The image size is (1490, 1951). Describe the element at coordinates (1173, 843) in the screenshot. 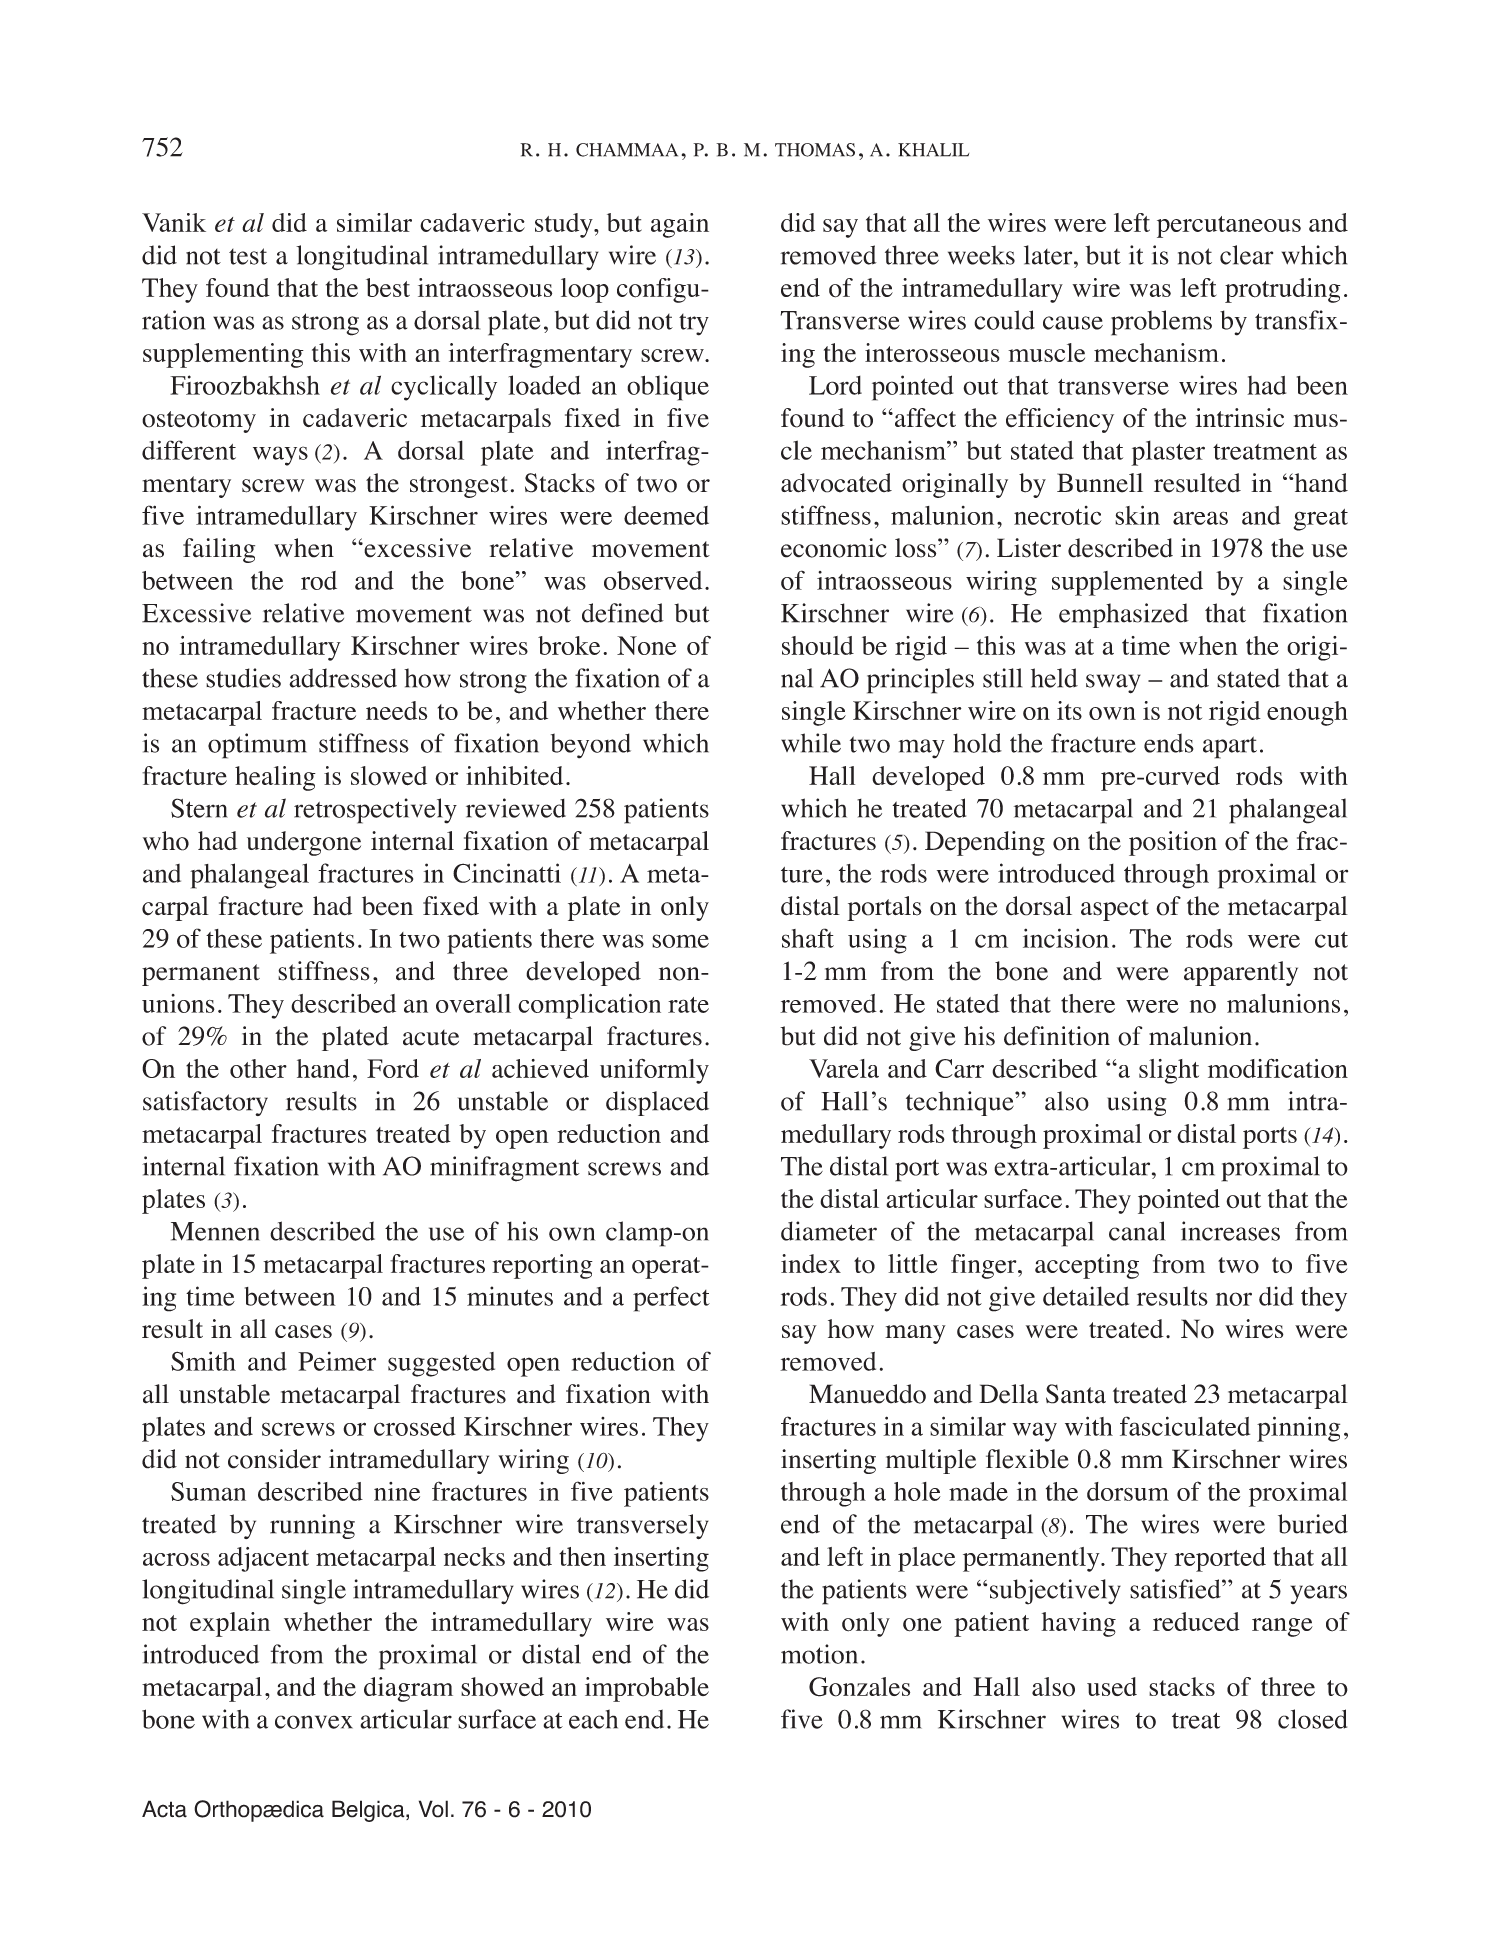

I see `position` at that location.
